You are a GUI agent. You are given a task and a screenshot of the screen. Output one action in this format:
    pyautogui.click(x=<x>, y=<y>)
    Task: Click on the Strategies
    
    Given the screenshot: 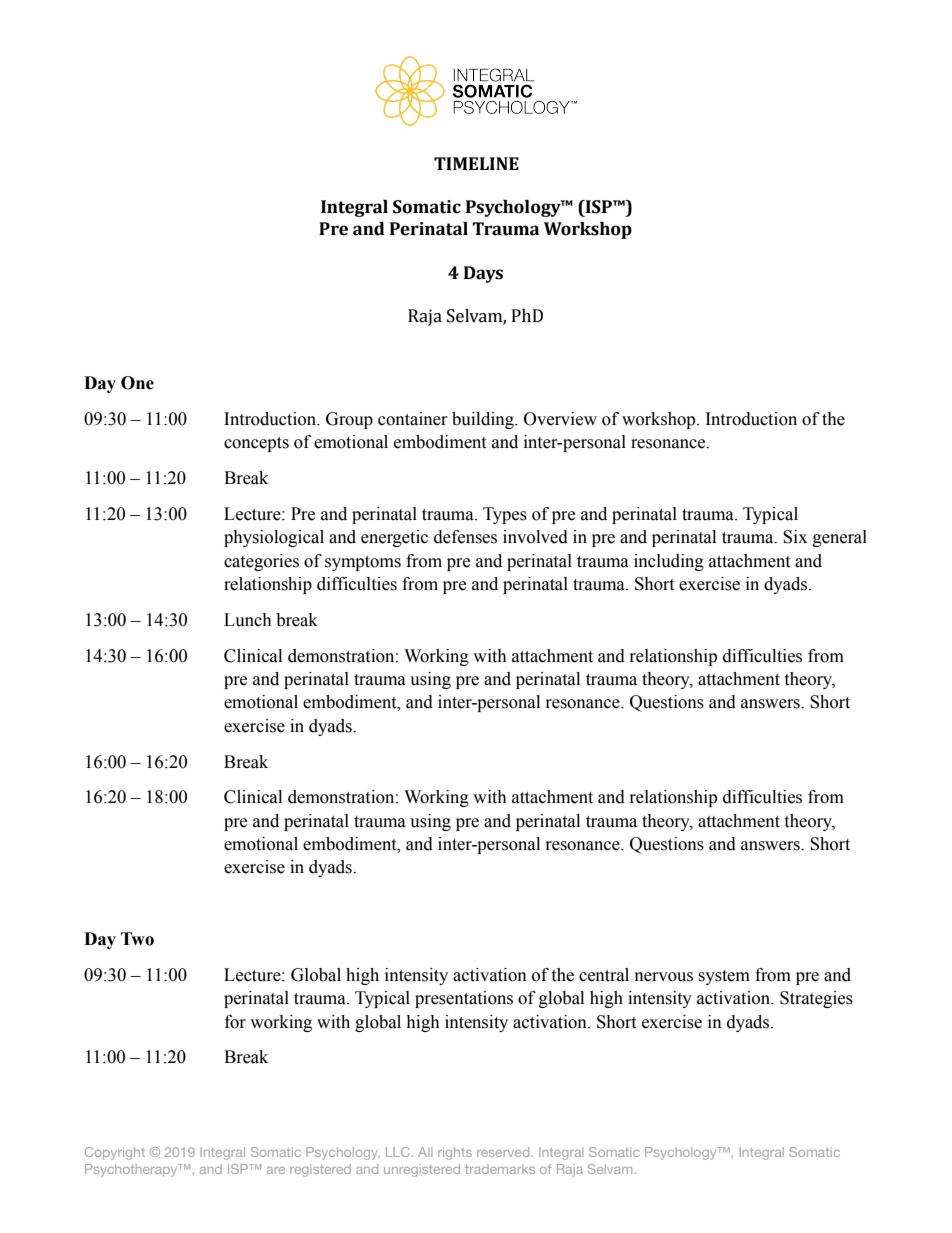 What is the action you would take?
    pyautogui.click(x=816, y=999)
